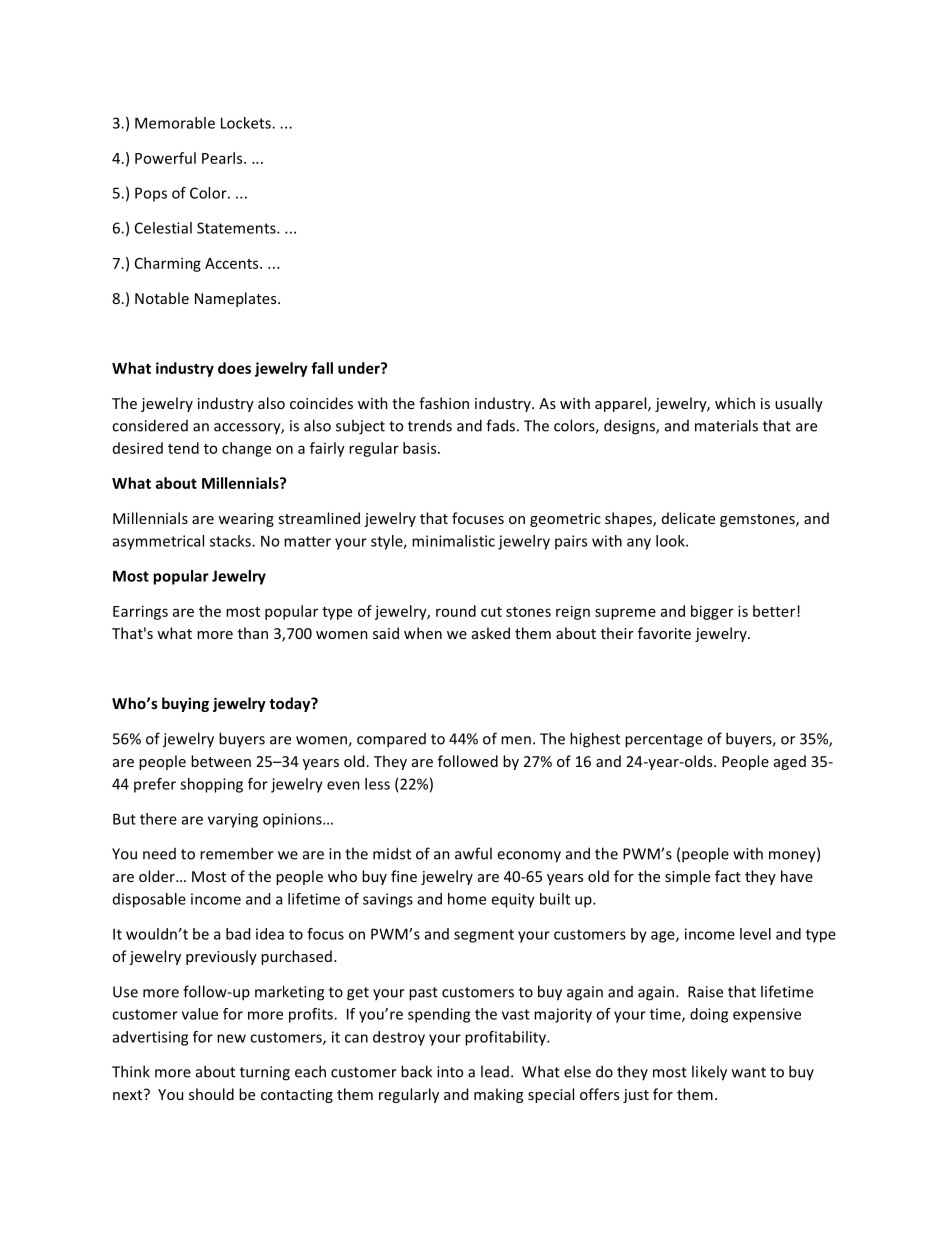 The height and width of the screenshot is (1233, 952). I want to click on Pearls, so click(223, 158).
